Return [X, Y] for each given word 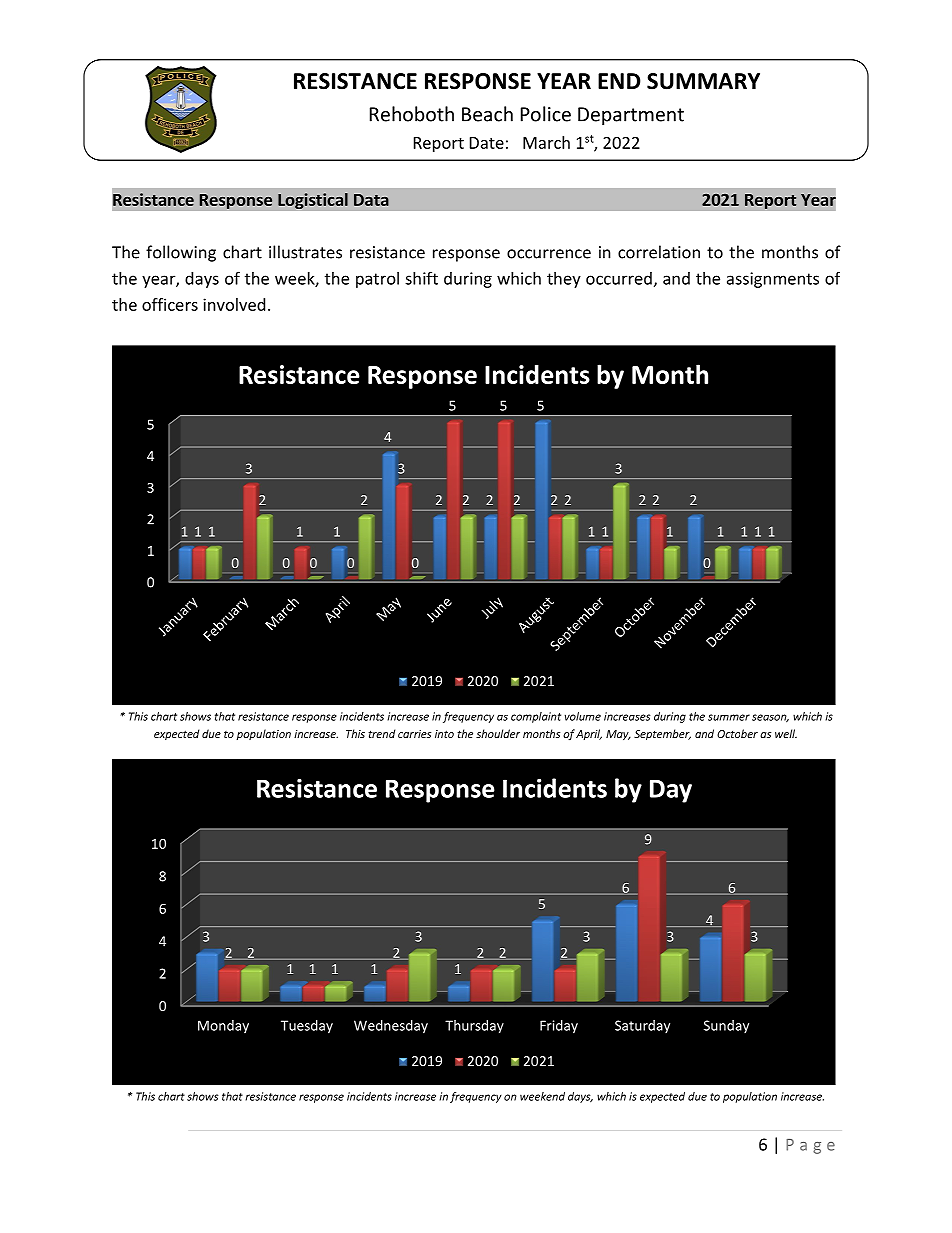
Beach [487, 114]
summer [729, 717]
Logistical [313, 201]
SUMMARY [703, 81]
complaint [536, 717]
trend [381, 733]
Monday [223, 1026]
